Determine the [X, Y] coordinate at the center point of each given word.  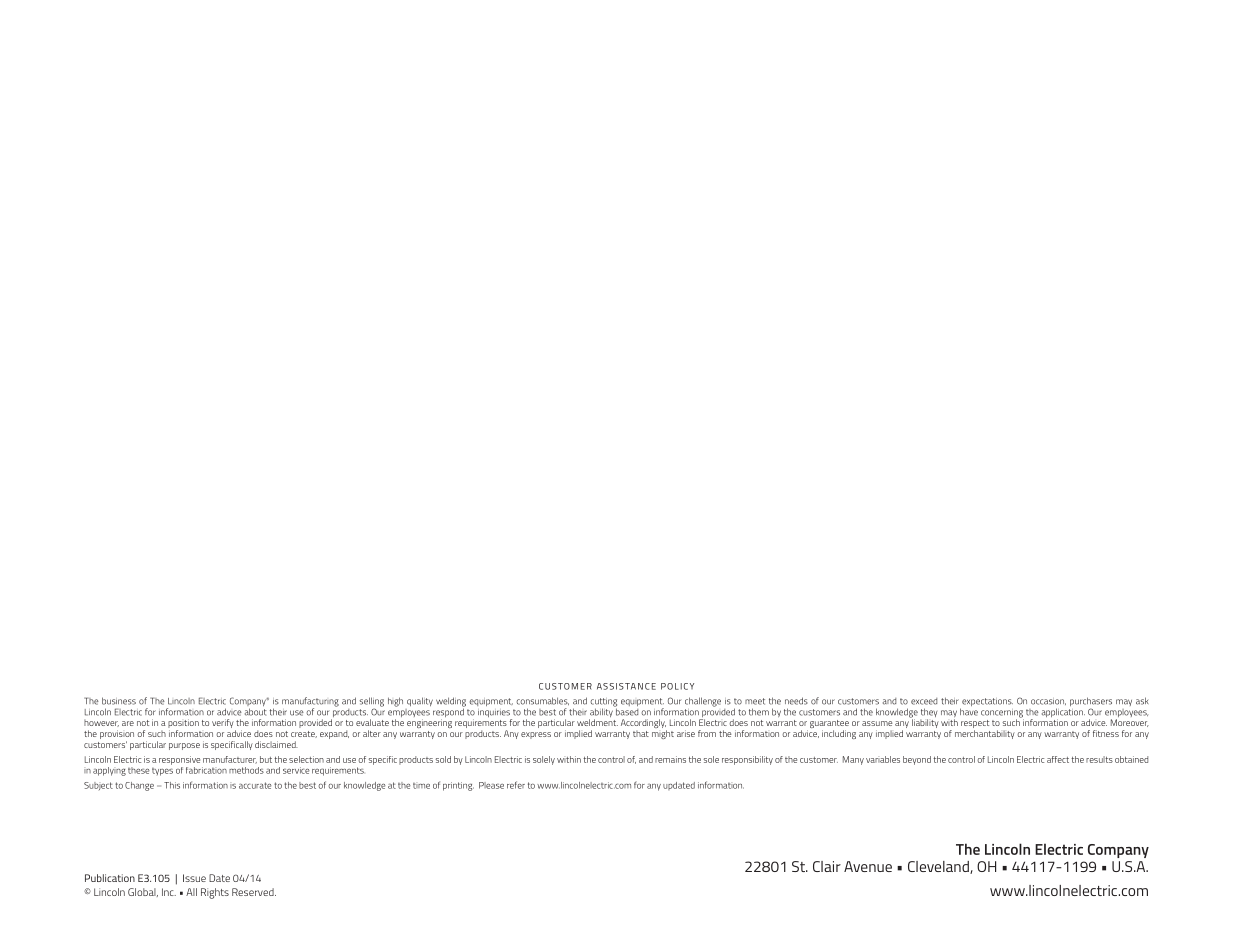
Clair [827, 866]
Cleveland [939, 867]
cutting [604, 703]
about [256, 712]
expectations [986, 703]
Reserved [254, 892]
